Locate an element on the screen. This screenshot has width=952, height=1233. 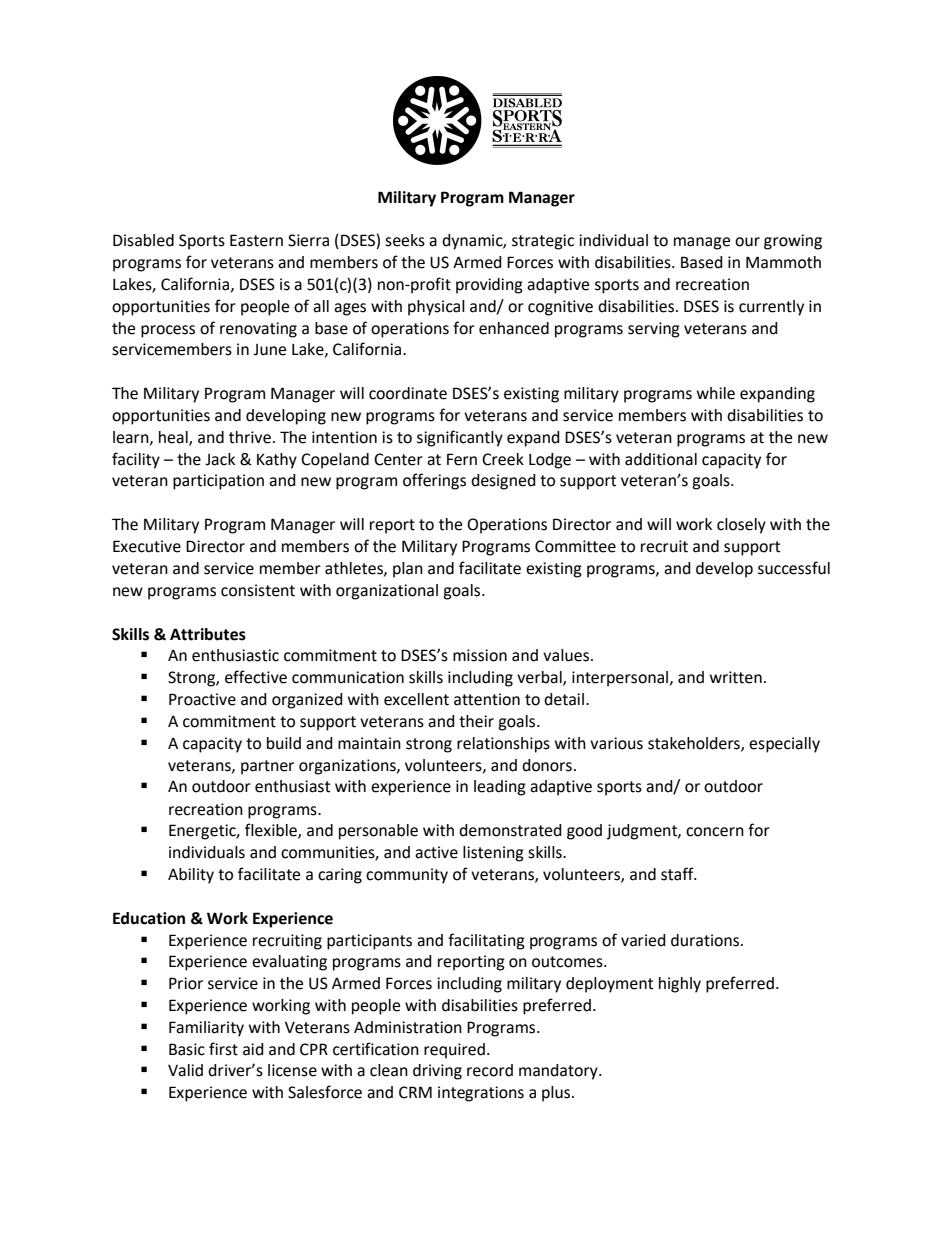
Eastern is located at coordinates (256, 240).
